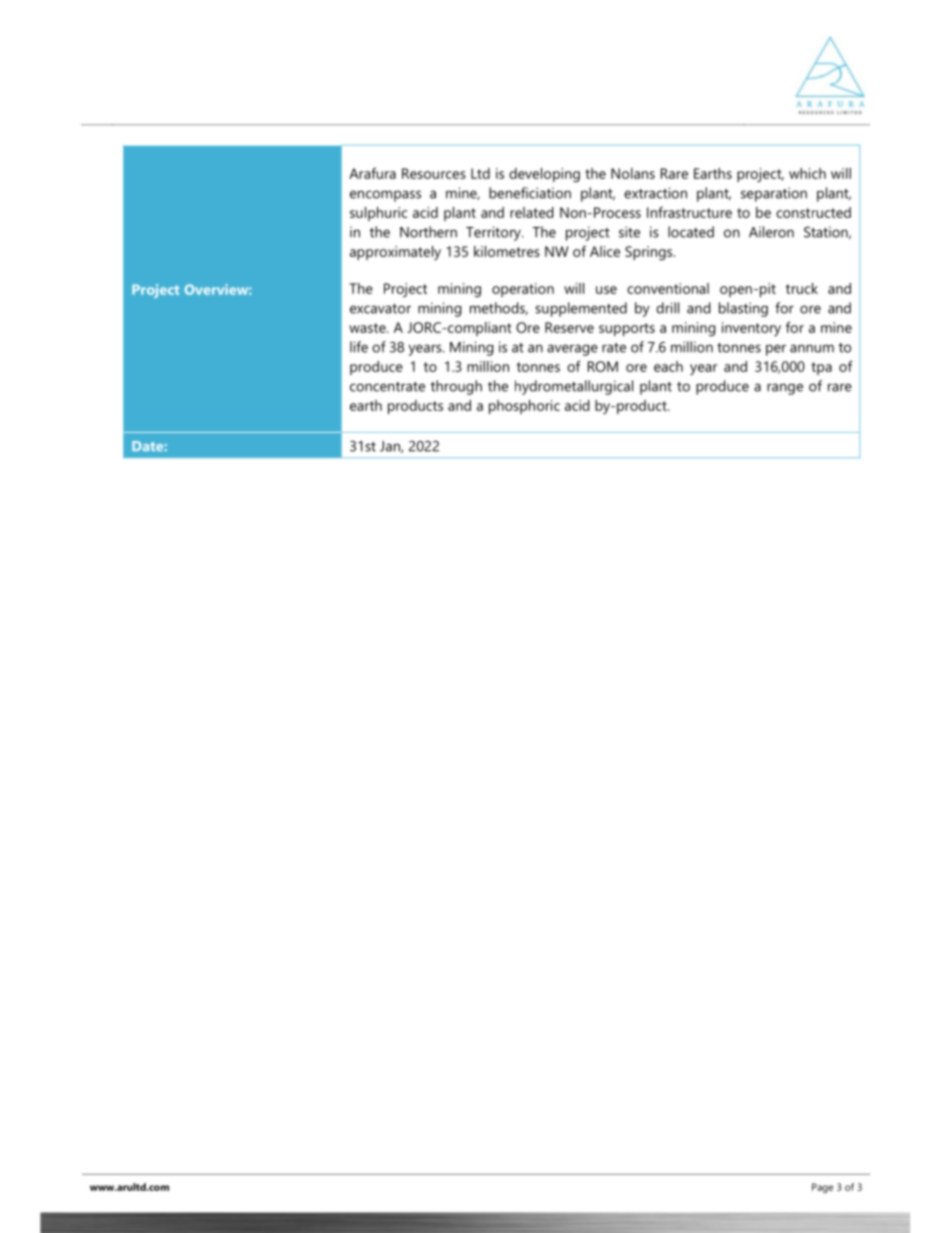 Image resolution: width=952 pixels, height=1233 pixels. What do you see at coordinates (605, 251) in the image?
I see `Alice` at bounding box center [605, 251].
